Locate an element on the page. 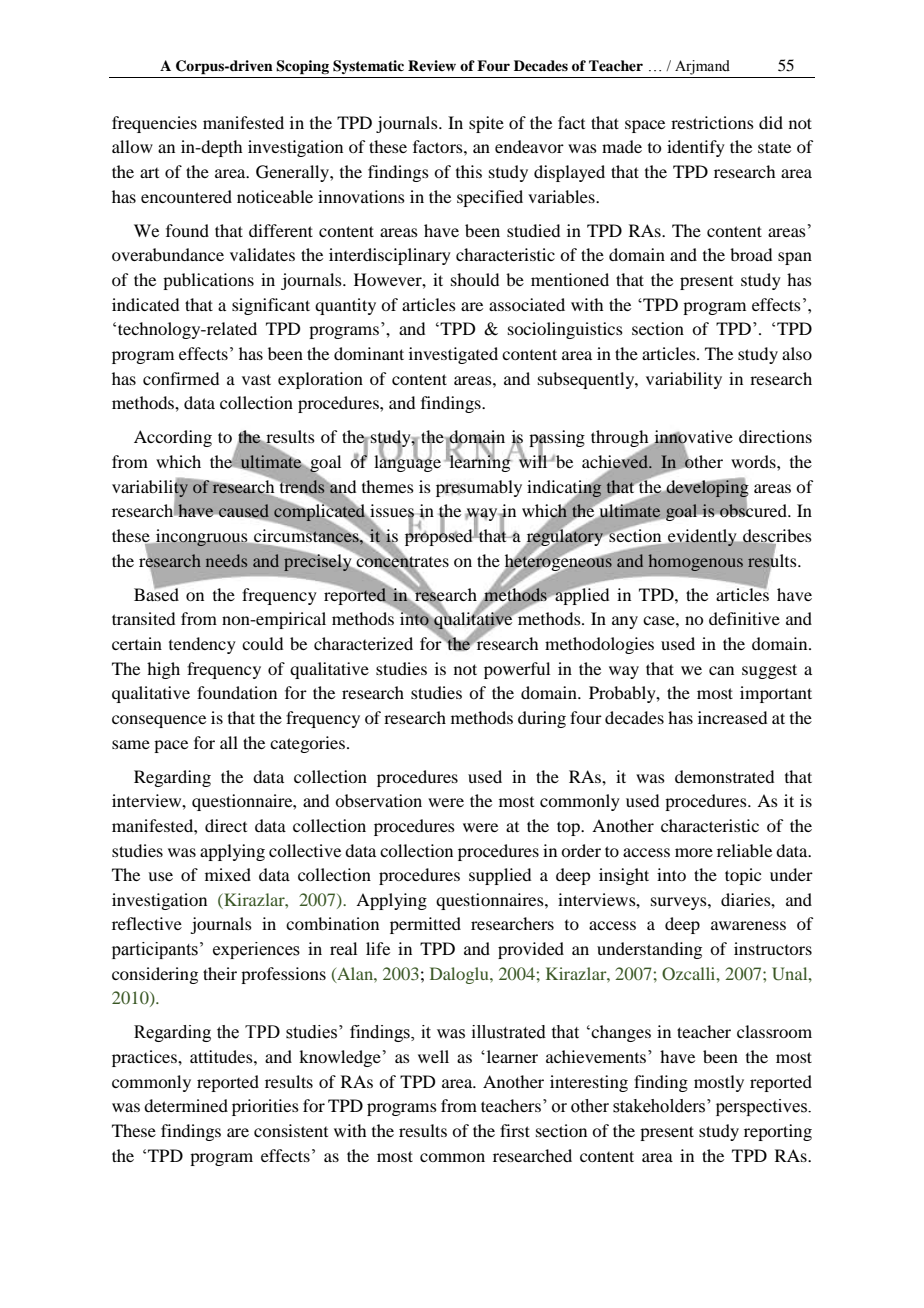 The image size is (924, 1308). frequencies is located at coordinates (154, 124).
